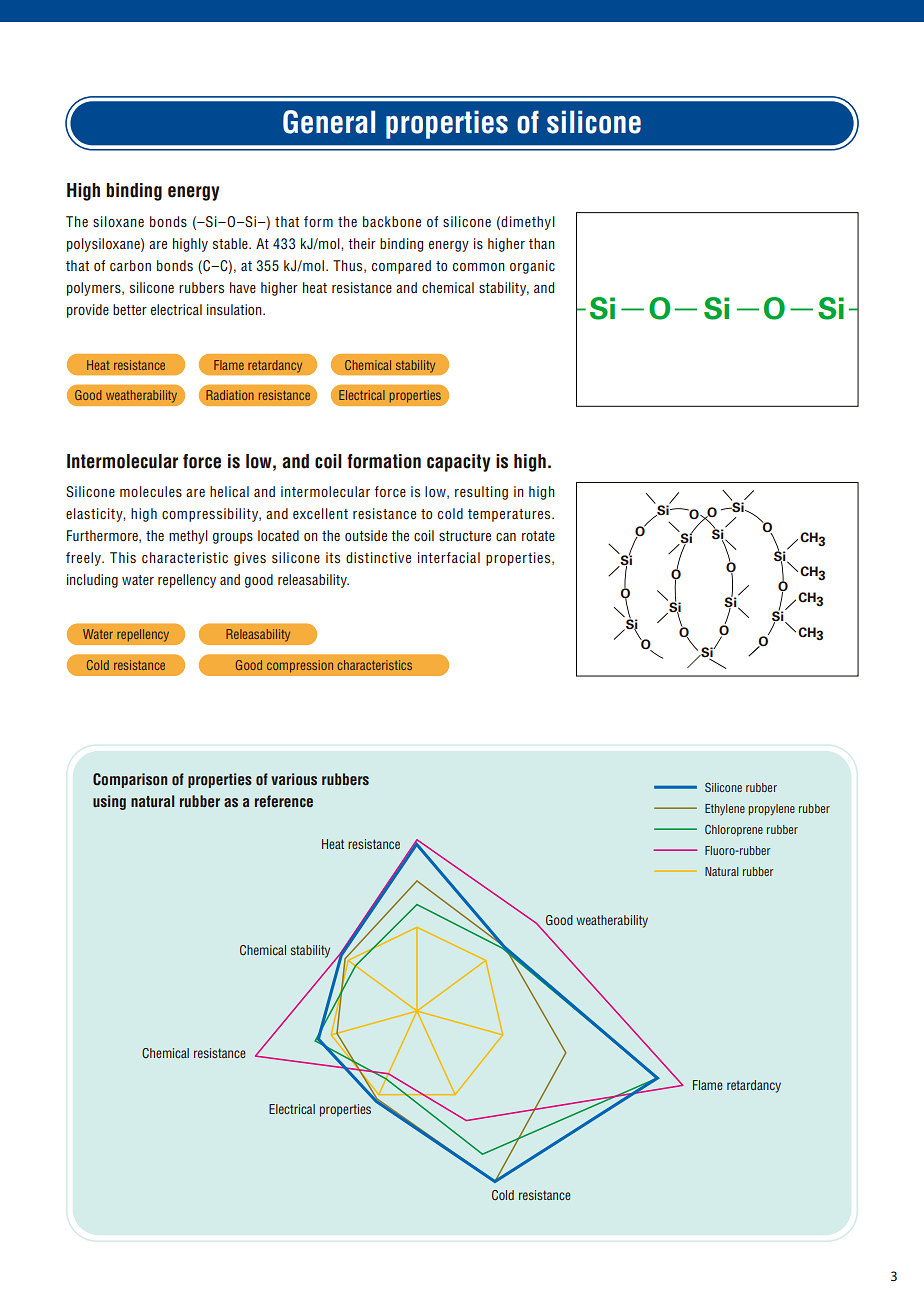  Describe the element at coordinates (401, 267) in the screenshot. I see `compared` at that location.
